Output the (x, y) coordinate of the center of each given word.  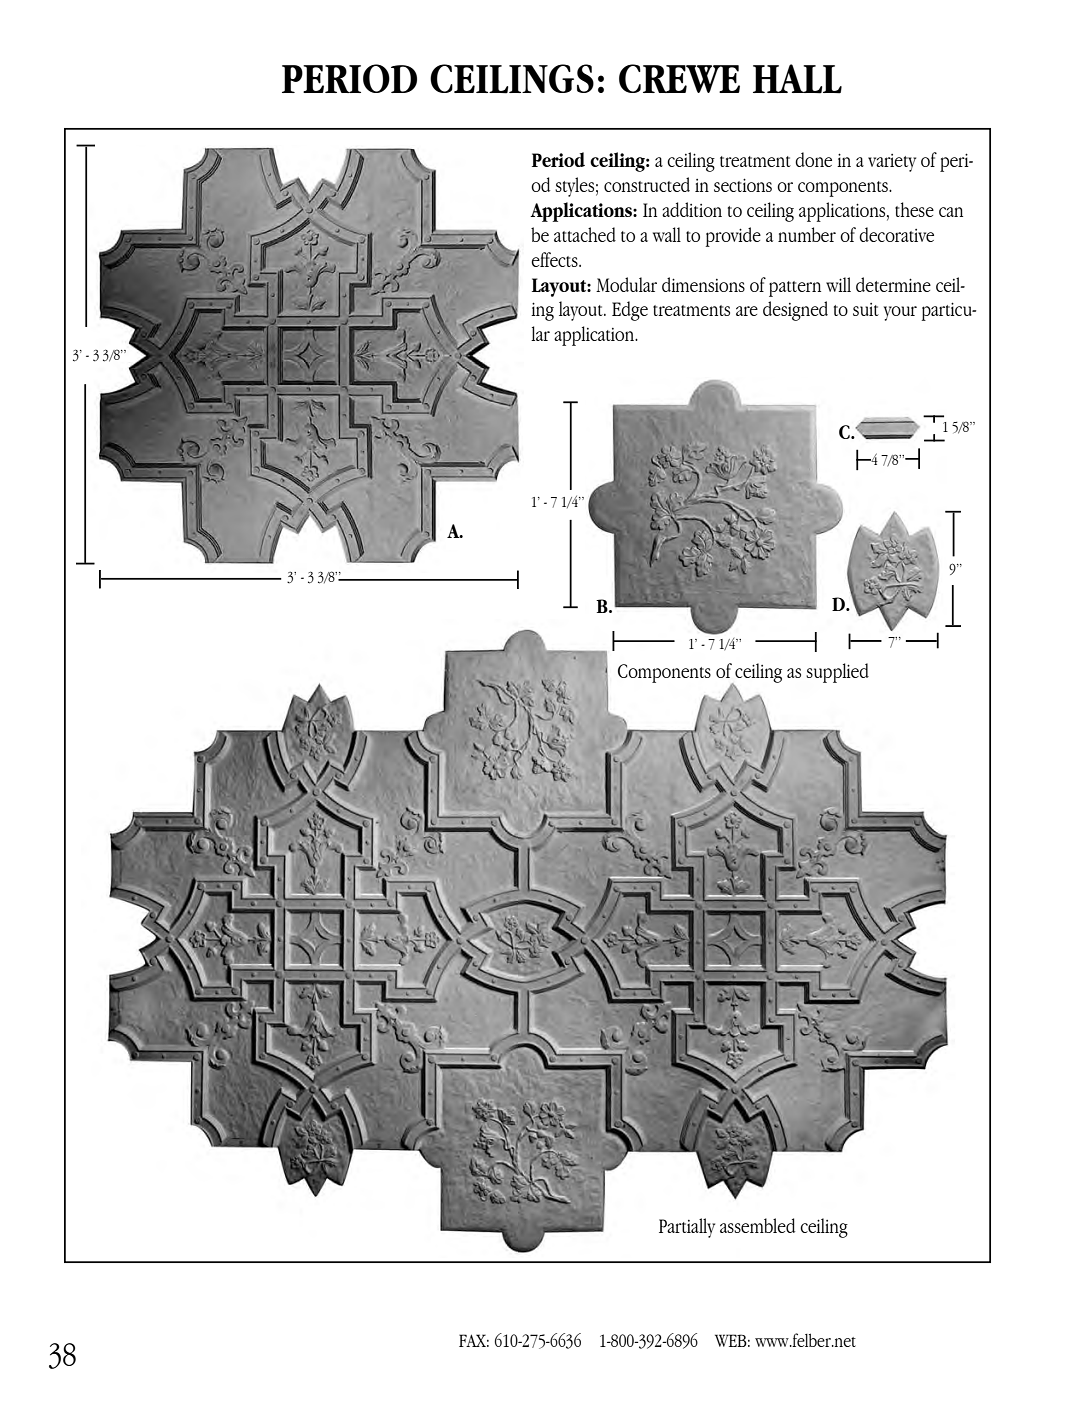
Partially (687, 1228)
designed (795, 311)
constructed (647, 184)
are (747, 311)
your (900, 313)
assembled (757, 1225)
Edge (630, 311)
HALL (797, 79)
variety (892, 163)
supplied (837, 673)
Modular (626, 284)
